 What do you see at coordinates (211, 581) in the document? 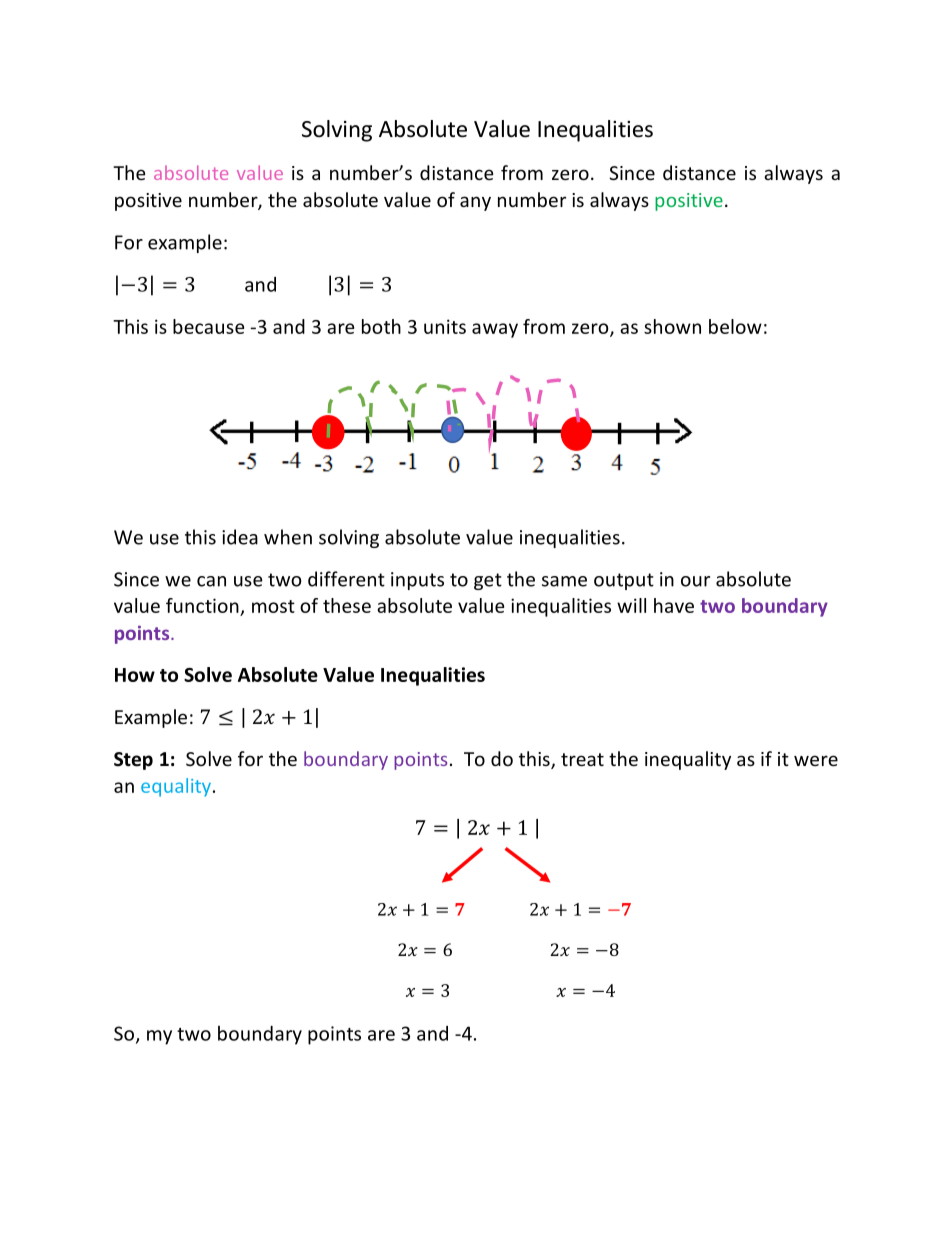
I see `can` at bounding box center [211, 581].
